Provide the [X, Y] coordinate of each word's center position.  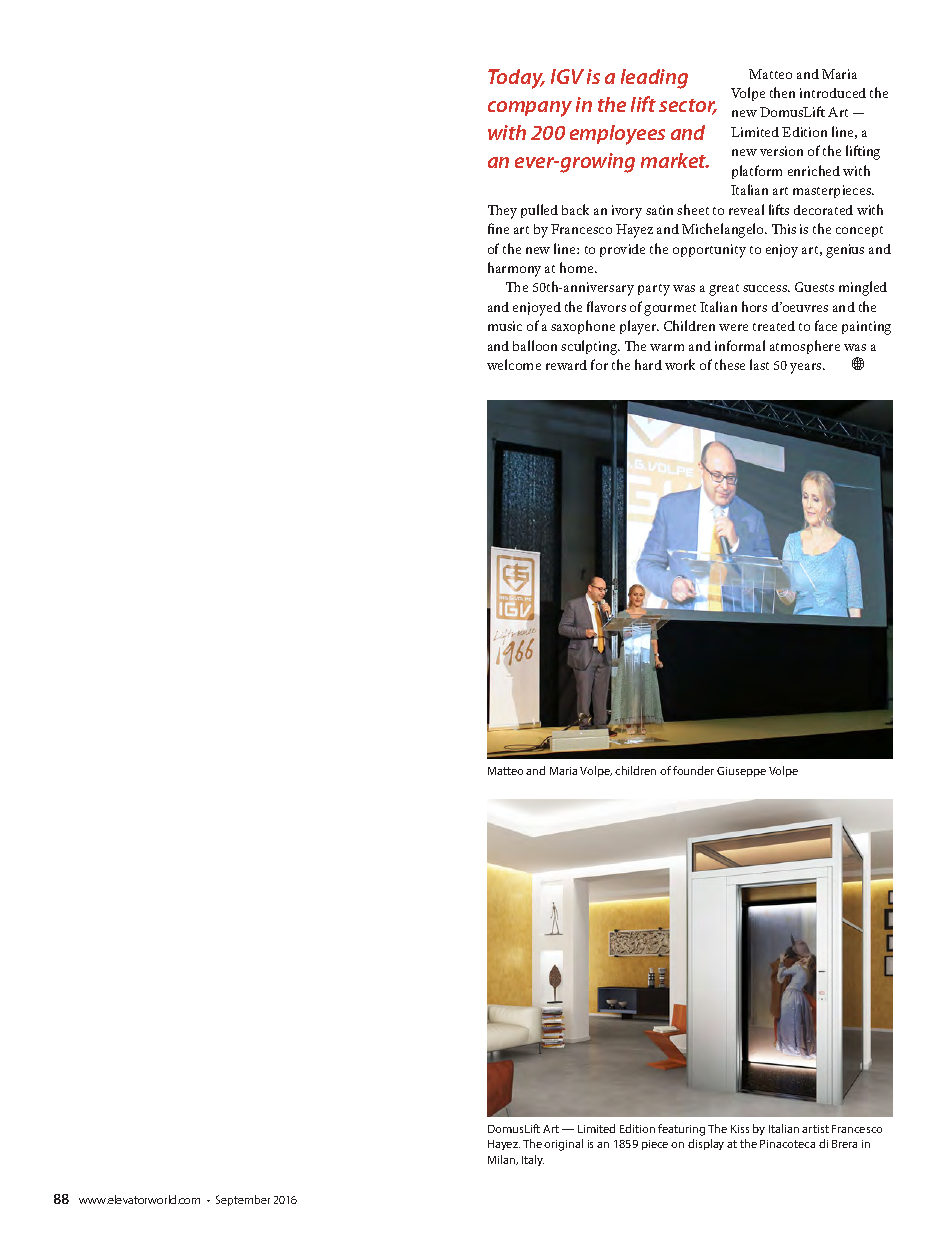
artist [815, 1129]
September [243, 1200]
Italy [533, 1160]
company [530, 109]
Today [516, 79]
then [782, 92]
